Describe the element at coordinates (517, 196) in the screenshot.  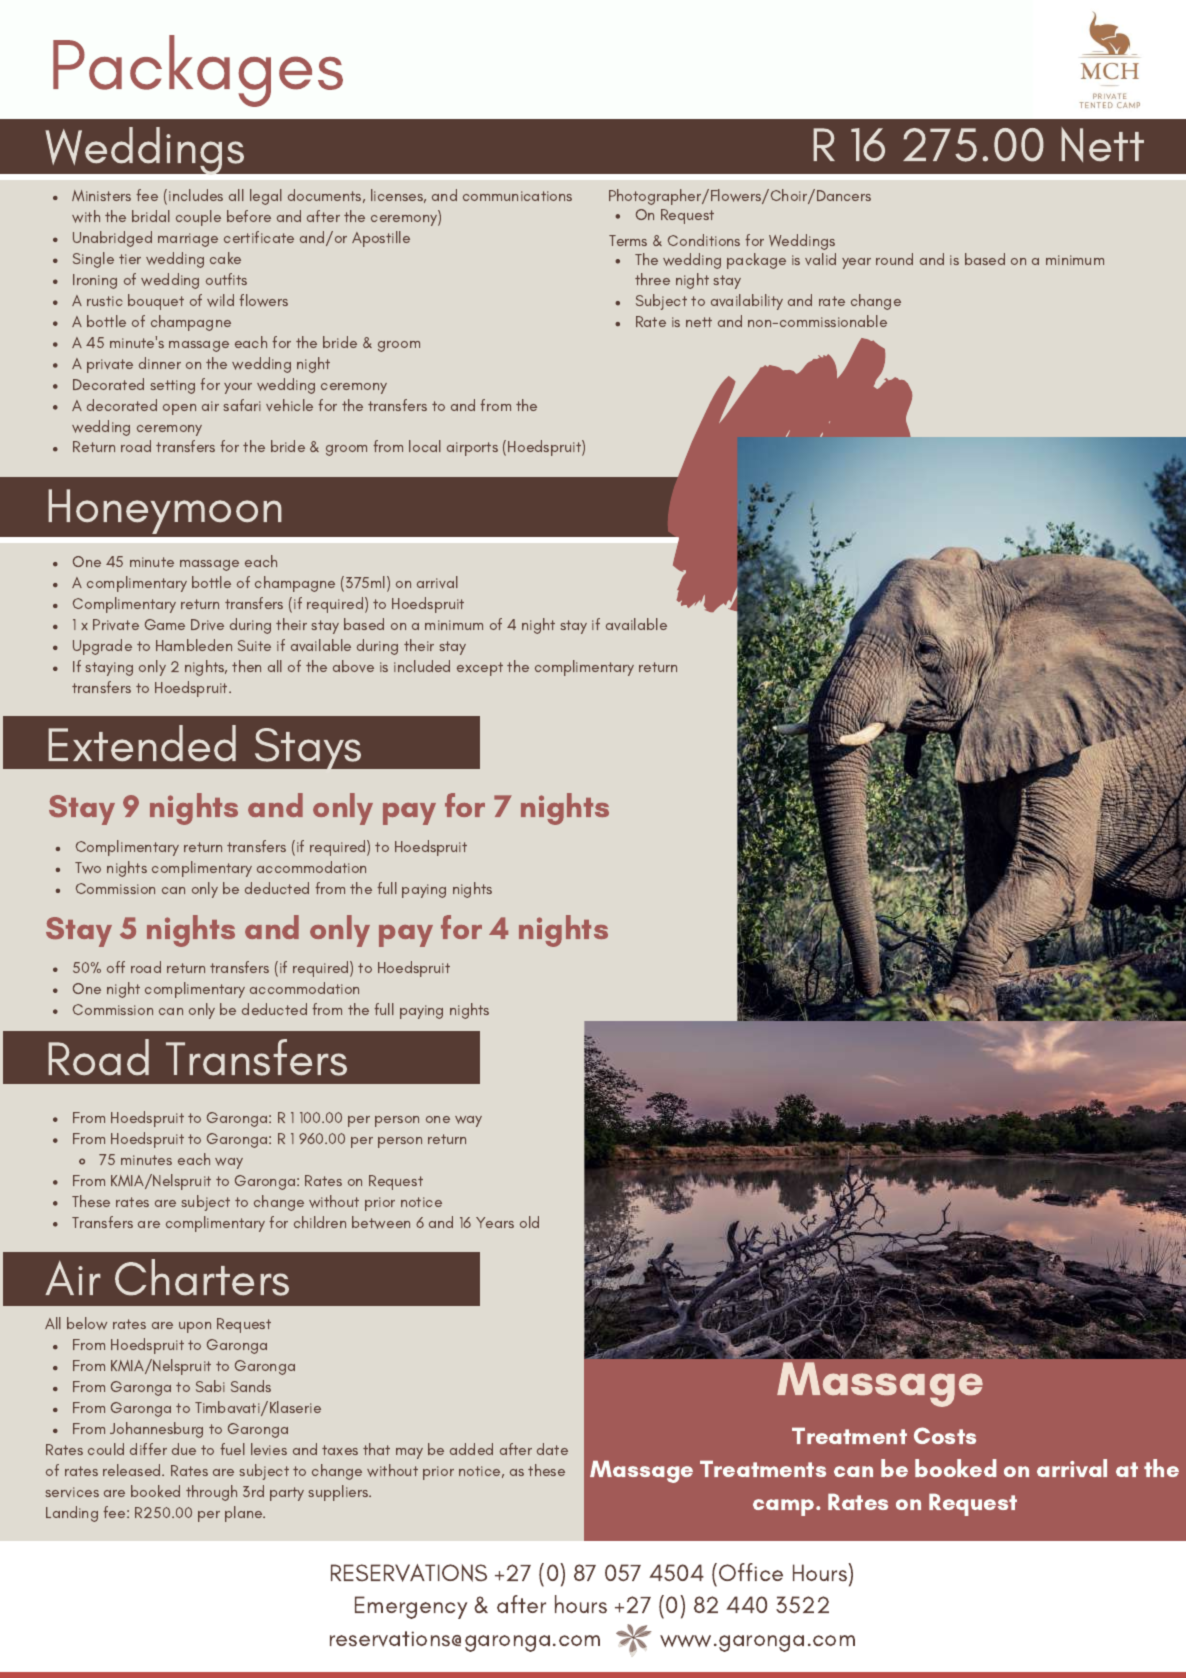
I see `communications` at that location.
